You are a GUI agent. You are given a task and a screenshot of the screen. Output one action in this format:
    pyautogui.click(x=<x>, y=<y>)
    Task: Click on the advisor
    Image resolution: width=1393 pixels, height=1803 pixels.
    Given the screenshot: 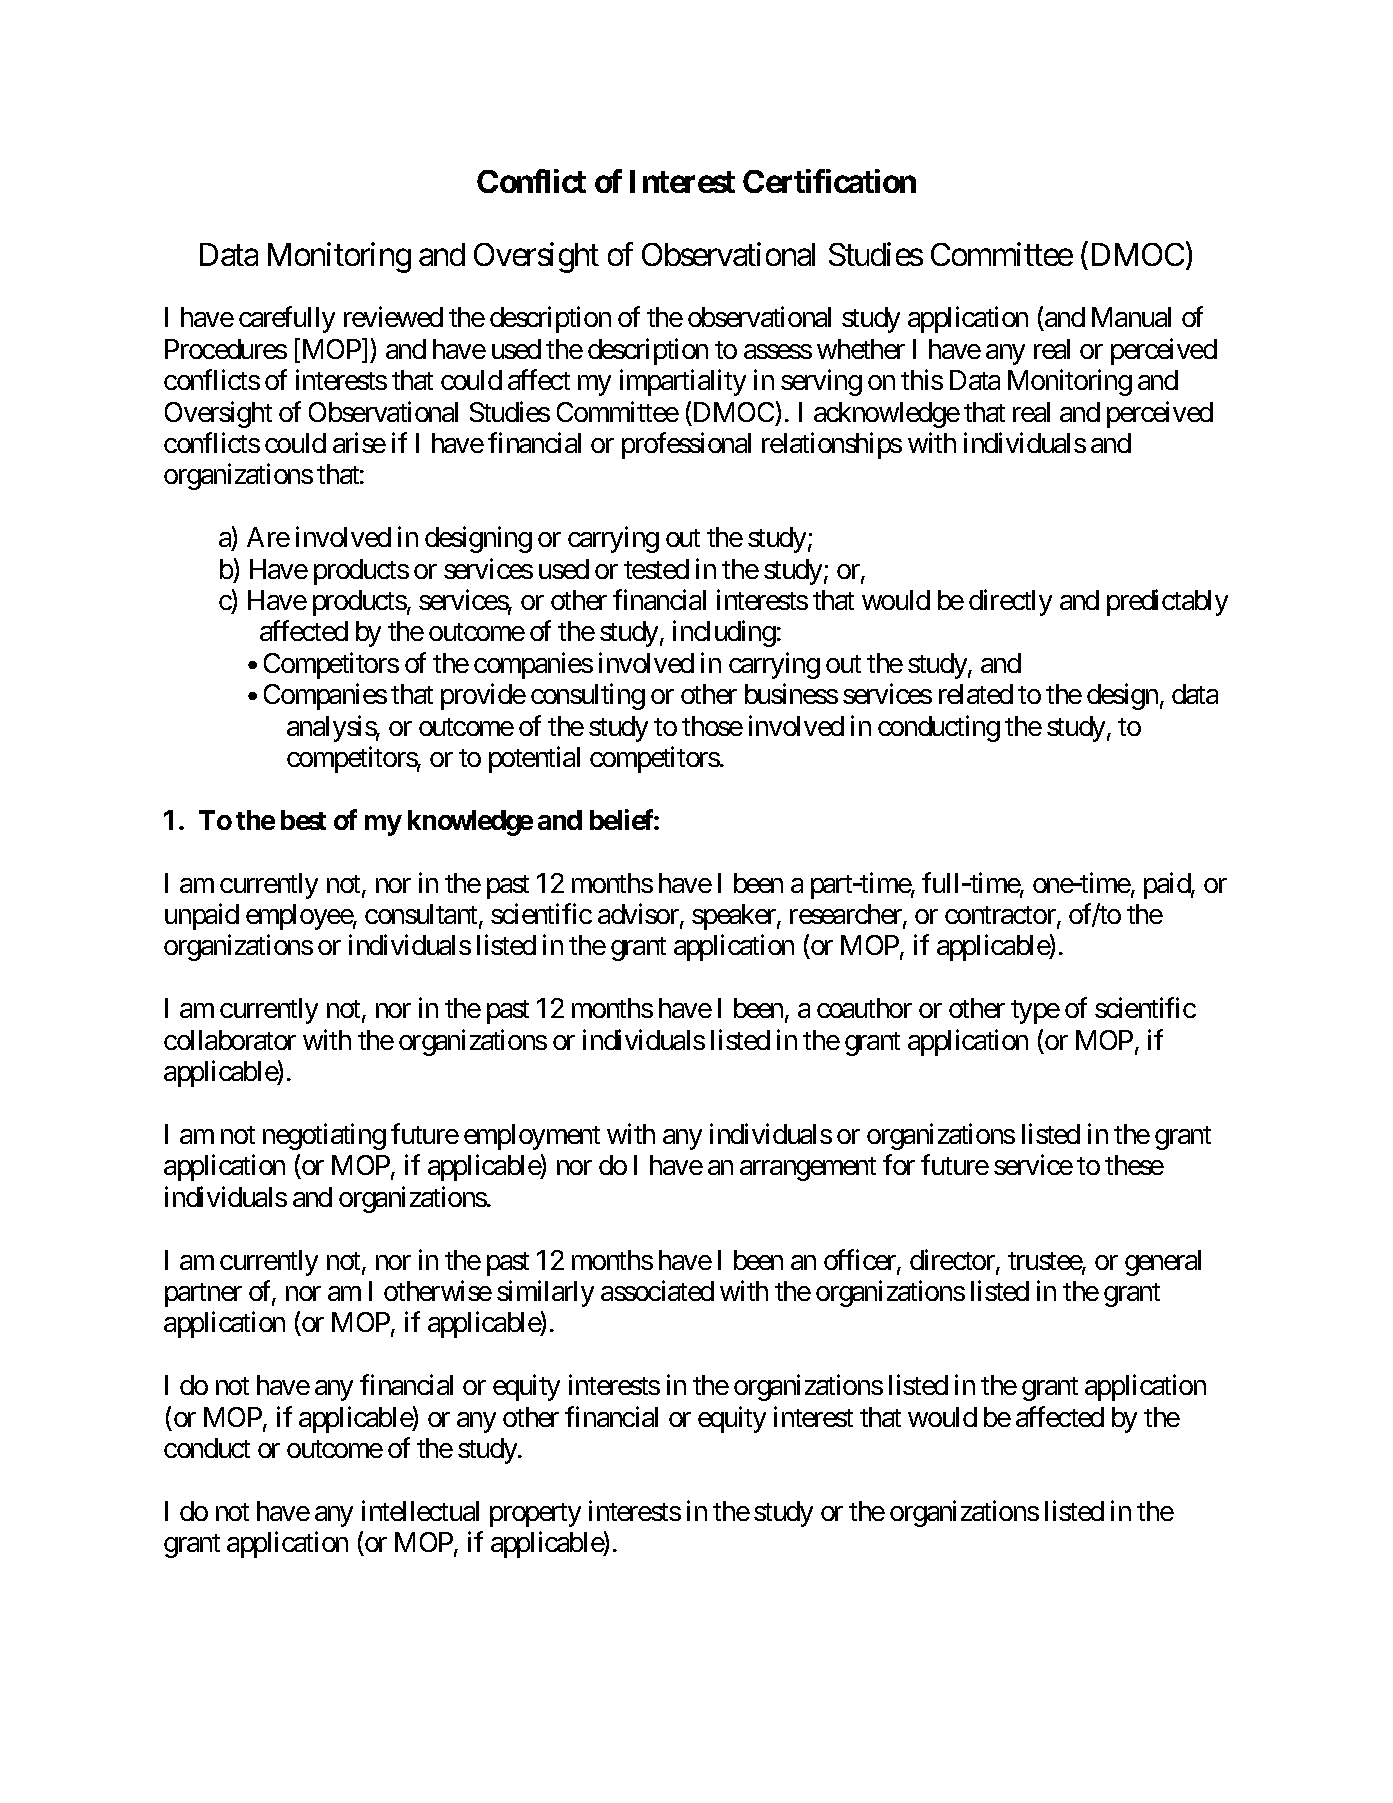 What is the action you would take?
    pyautogui.click(x=639, y=915)
